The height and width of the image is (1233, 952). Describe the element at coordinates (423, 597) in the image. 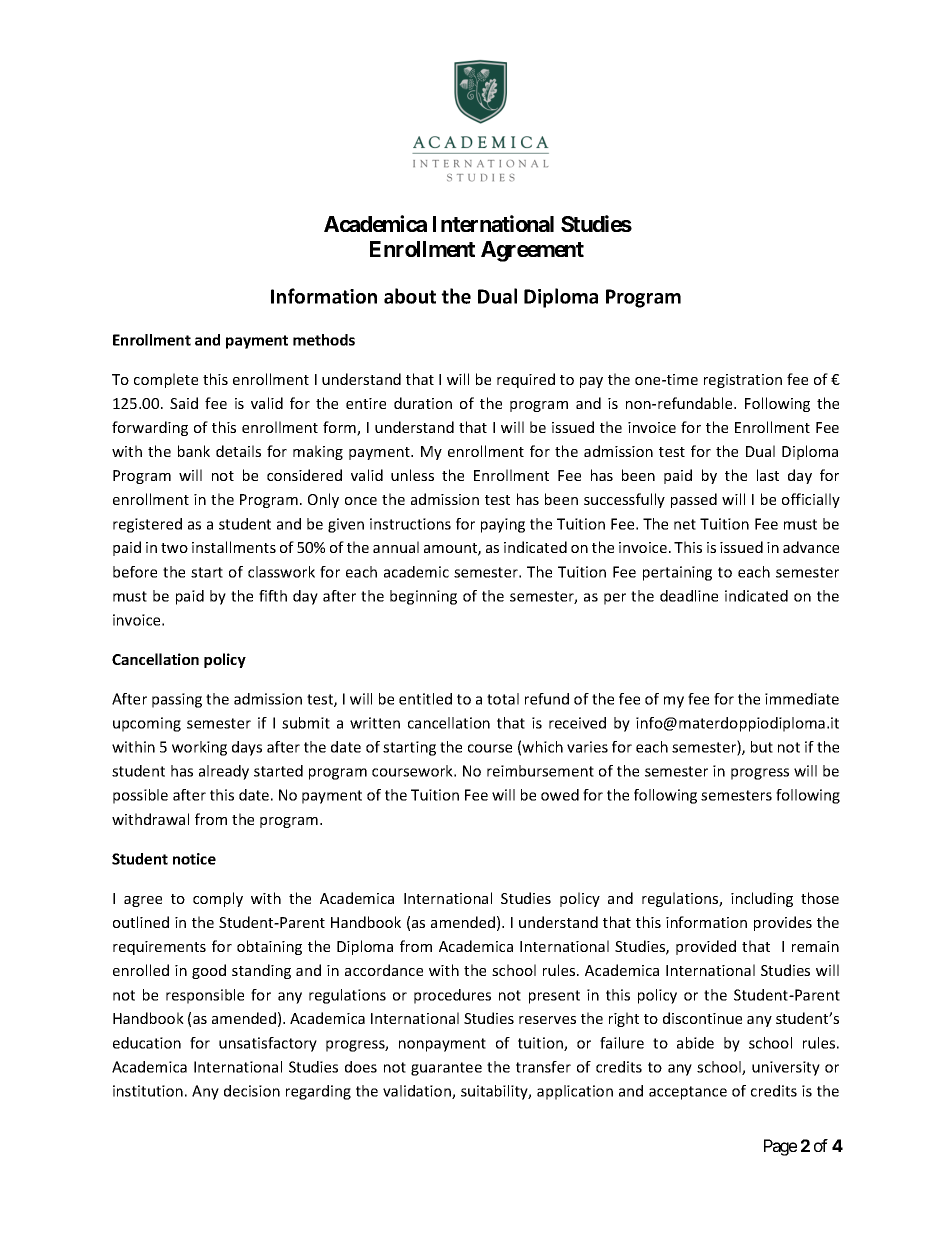

I see `beginning` at that location.
